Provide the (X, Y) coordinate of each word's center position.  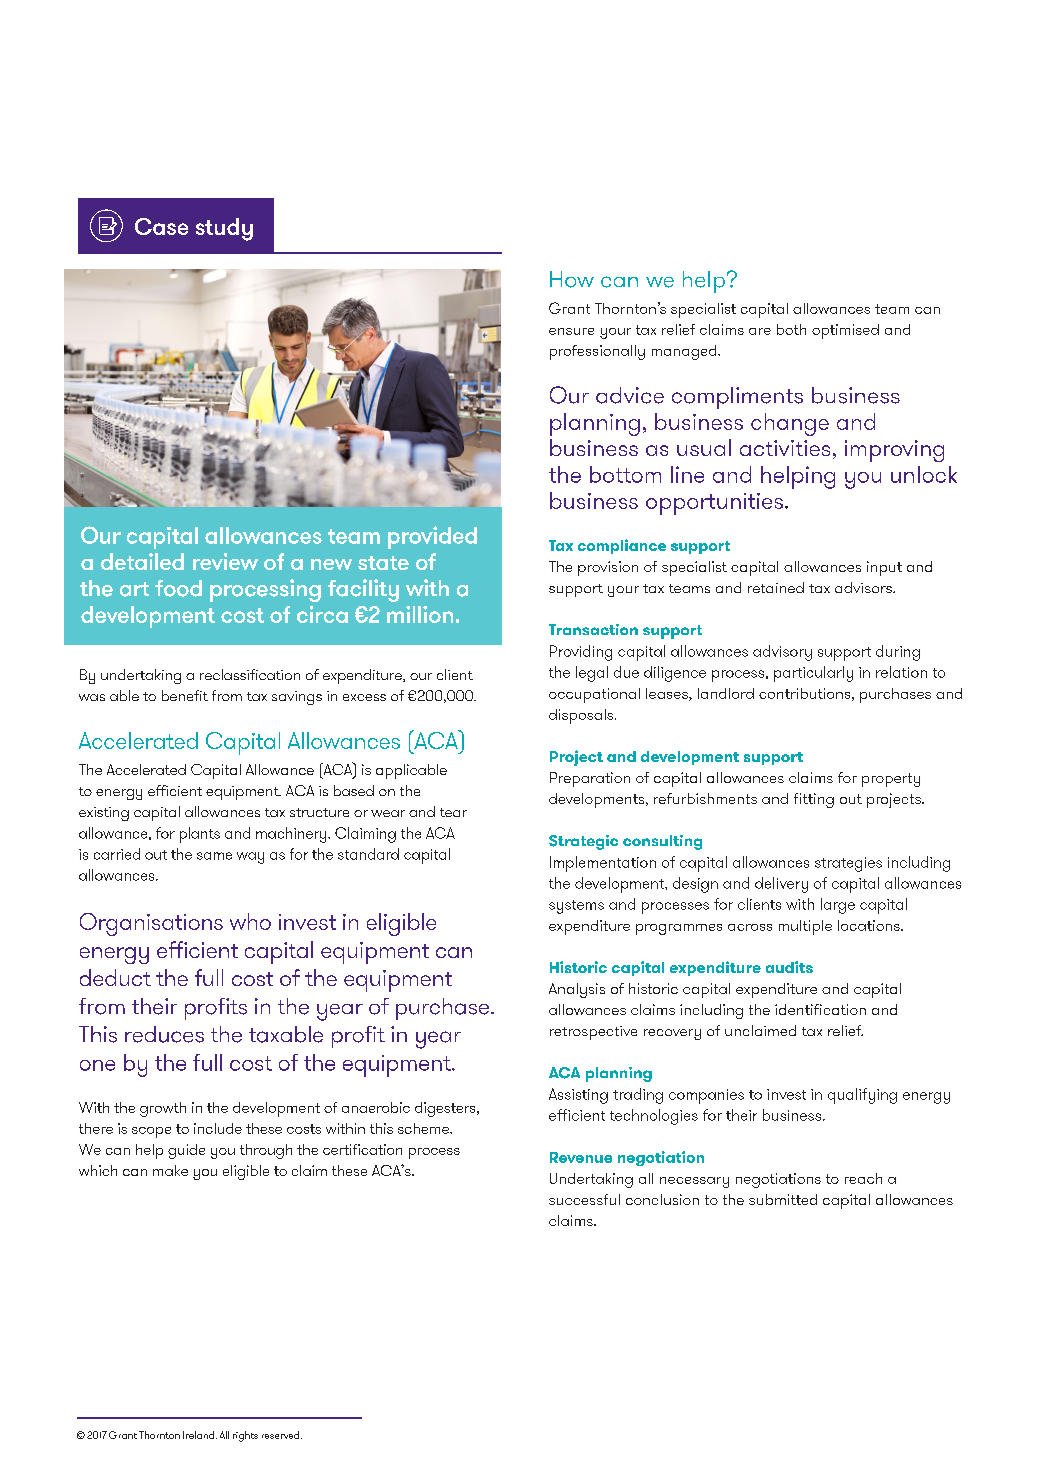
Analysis (577, 990)
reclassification (250, 674)
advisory (782, 653)
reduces (164, 1034)
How (572, 279)
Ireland (200, 1435)
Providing (581, 653)
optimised (845, 331)
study (224, 229)
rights (245, 1436)
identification (820, 1009)
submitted (783, 1199)
